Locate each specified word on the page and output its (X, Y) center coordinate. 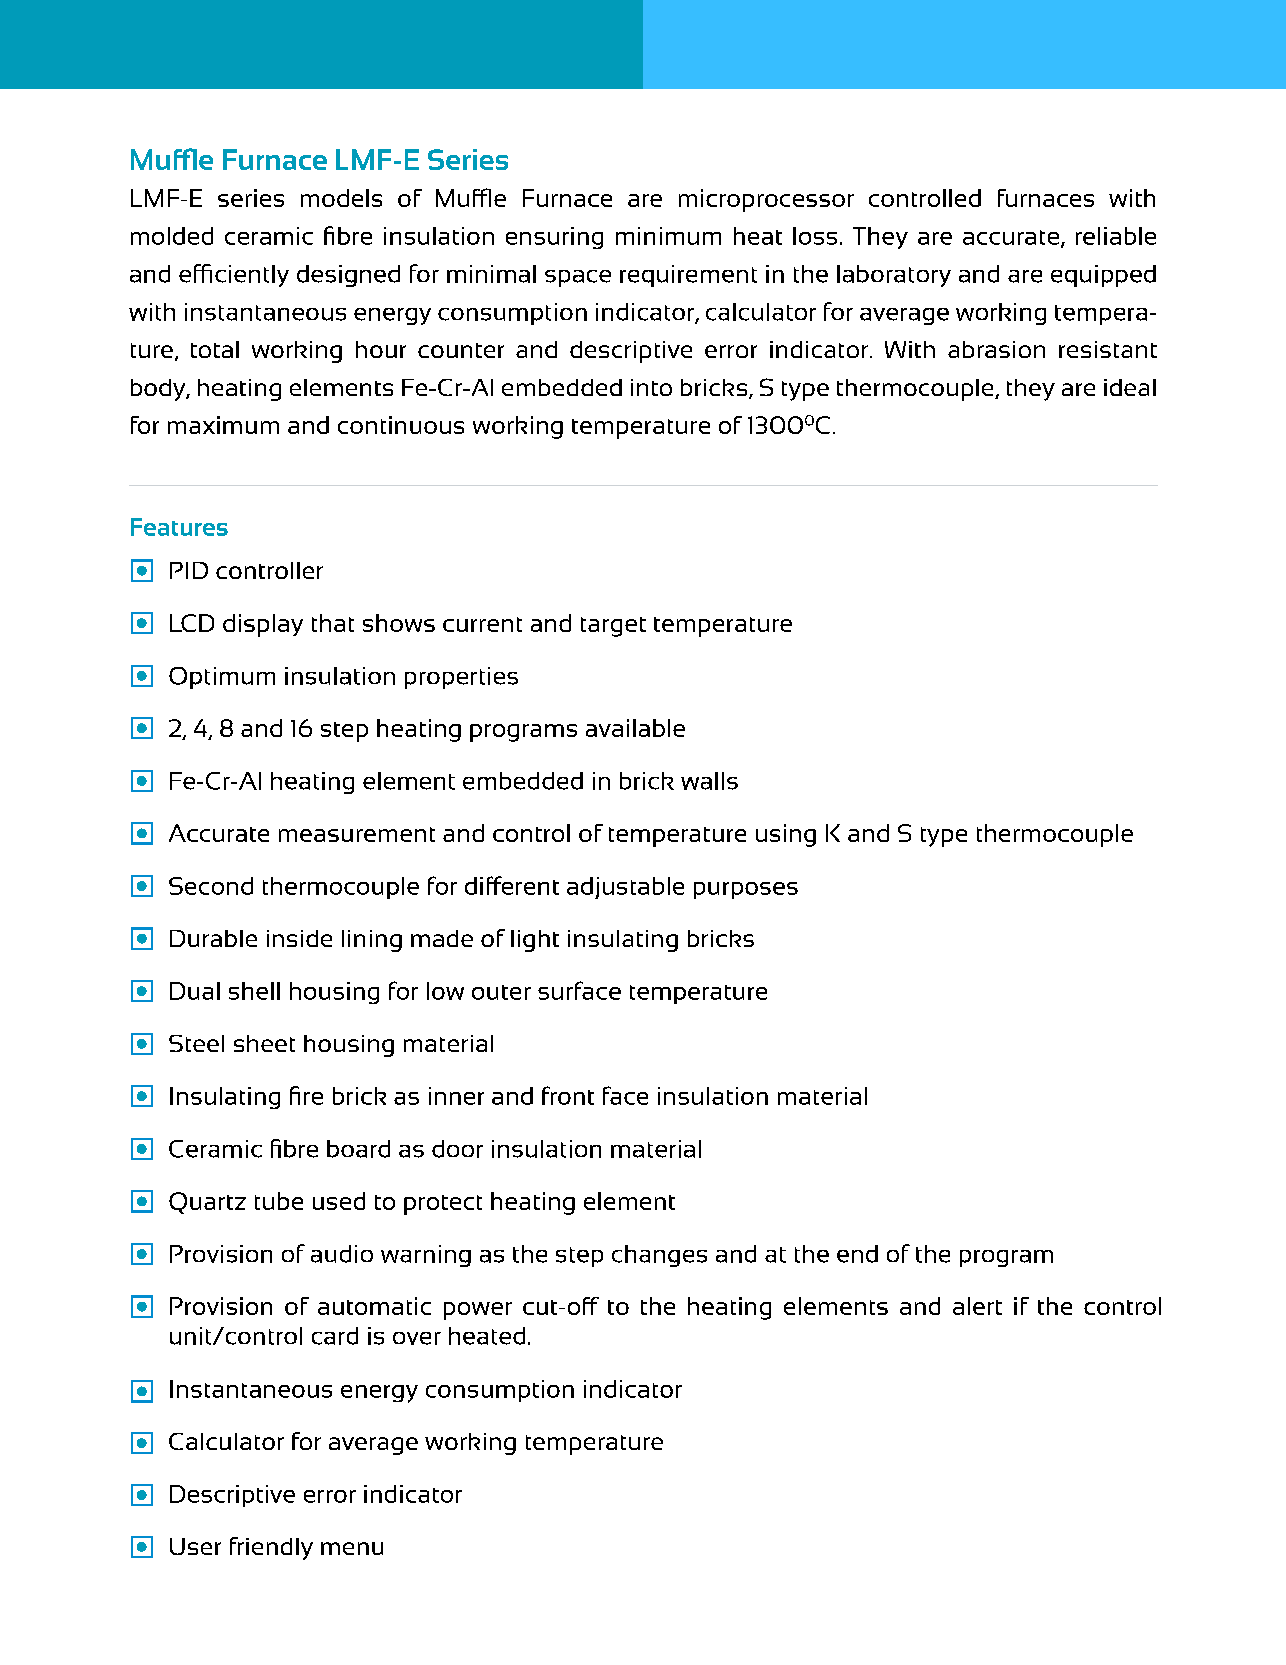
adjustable (625, 888)
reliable (1116, 236)
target (613, 627)
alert (977, 1306)
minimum (668, 236)
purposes (746, 890)
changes (659, 1256)
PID (189, 570)
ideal (1130, 387)
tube (279, 1201)
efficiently (234, 275)
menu (352, 1548)
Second (211, 886)
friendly (271, 1548)
